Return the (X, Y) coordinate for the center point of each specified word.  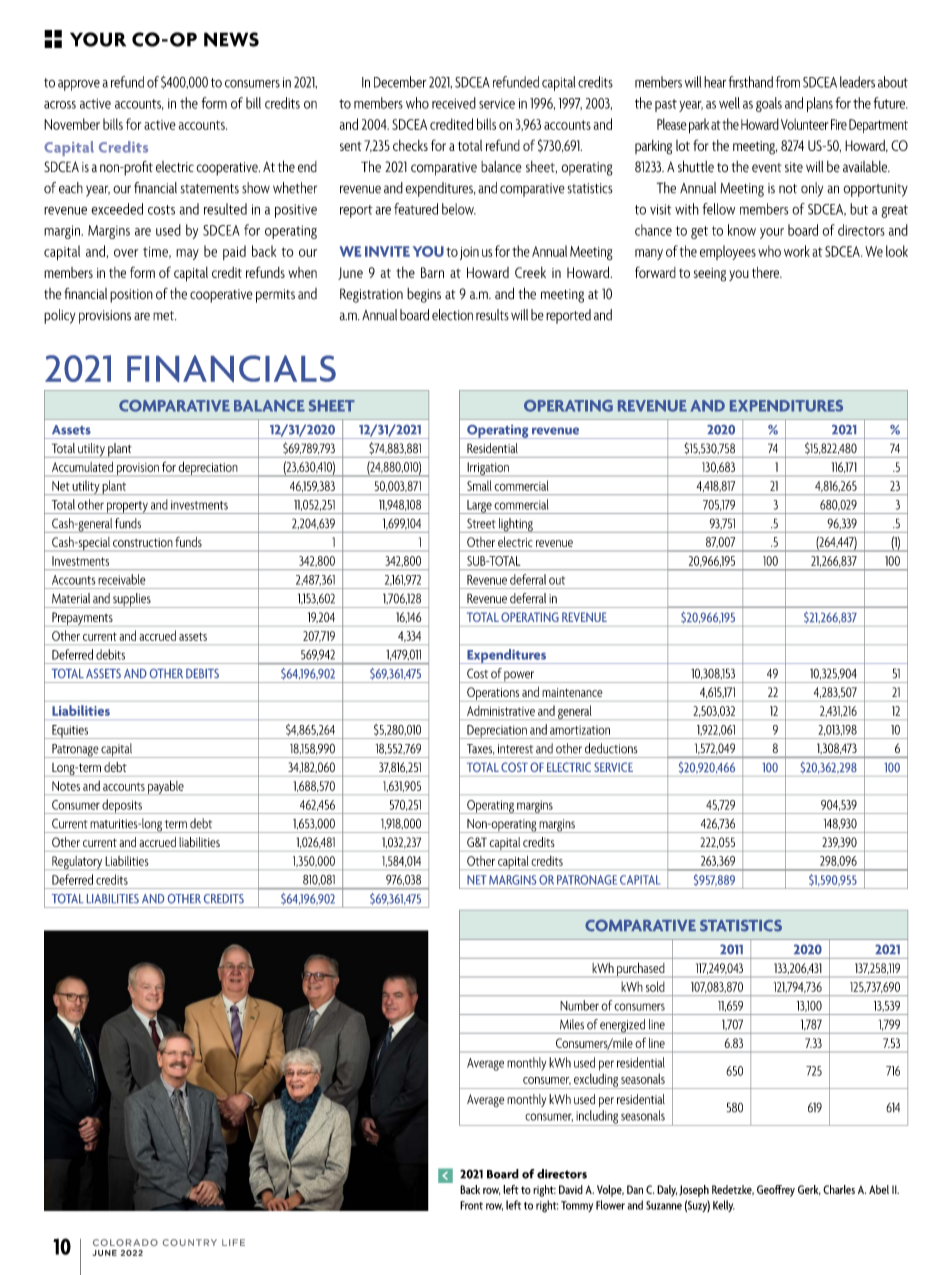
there (767, 272)
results (492, 315)
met (164, 316)
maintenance (572, 692)
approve (79, 85)
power (520, 677)
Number (579, 1005)
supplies (132, 600)
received (454, 103)
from (788, 82)
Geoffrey (776, 1191)
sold (655, 986)
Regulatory (77, 863)
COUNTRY (190, 1242)
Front (471, 1205)
